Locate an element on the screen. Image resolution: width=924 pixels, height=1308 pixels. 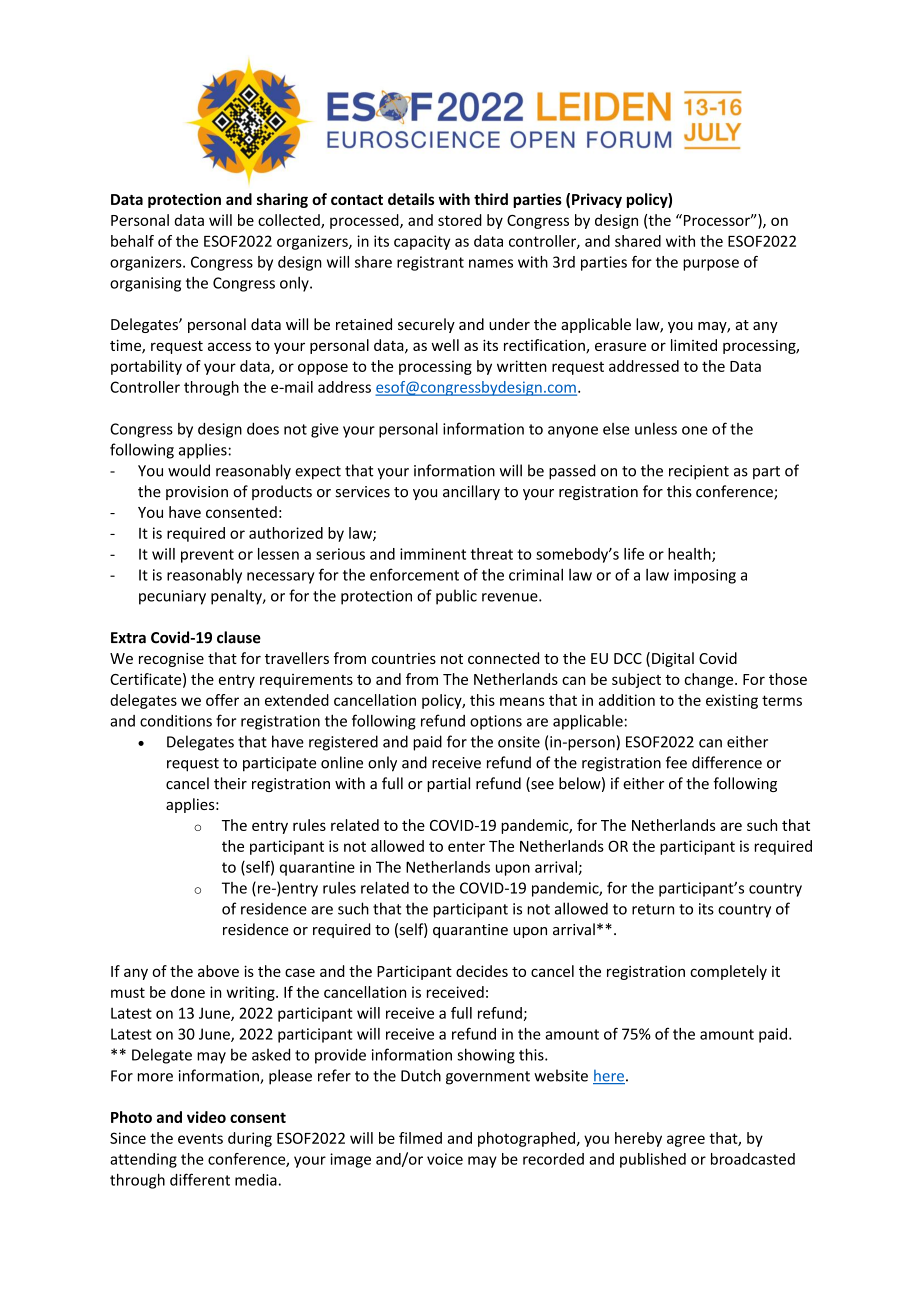
voice is located at coordinates (445, 1159).
